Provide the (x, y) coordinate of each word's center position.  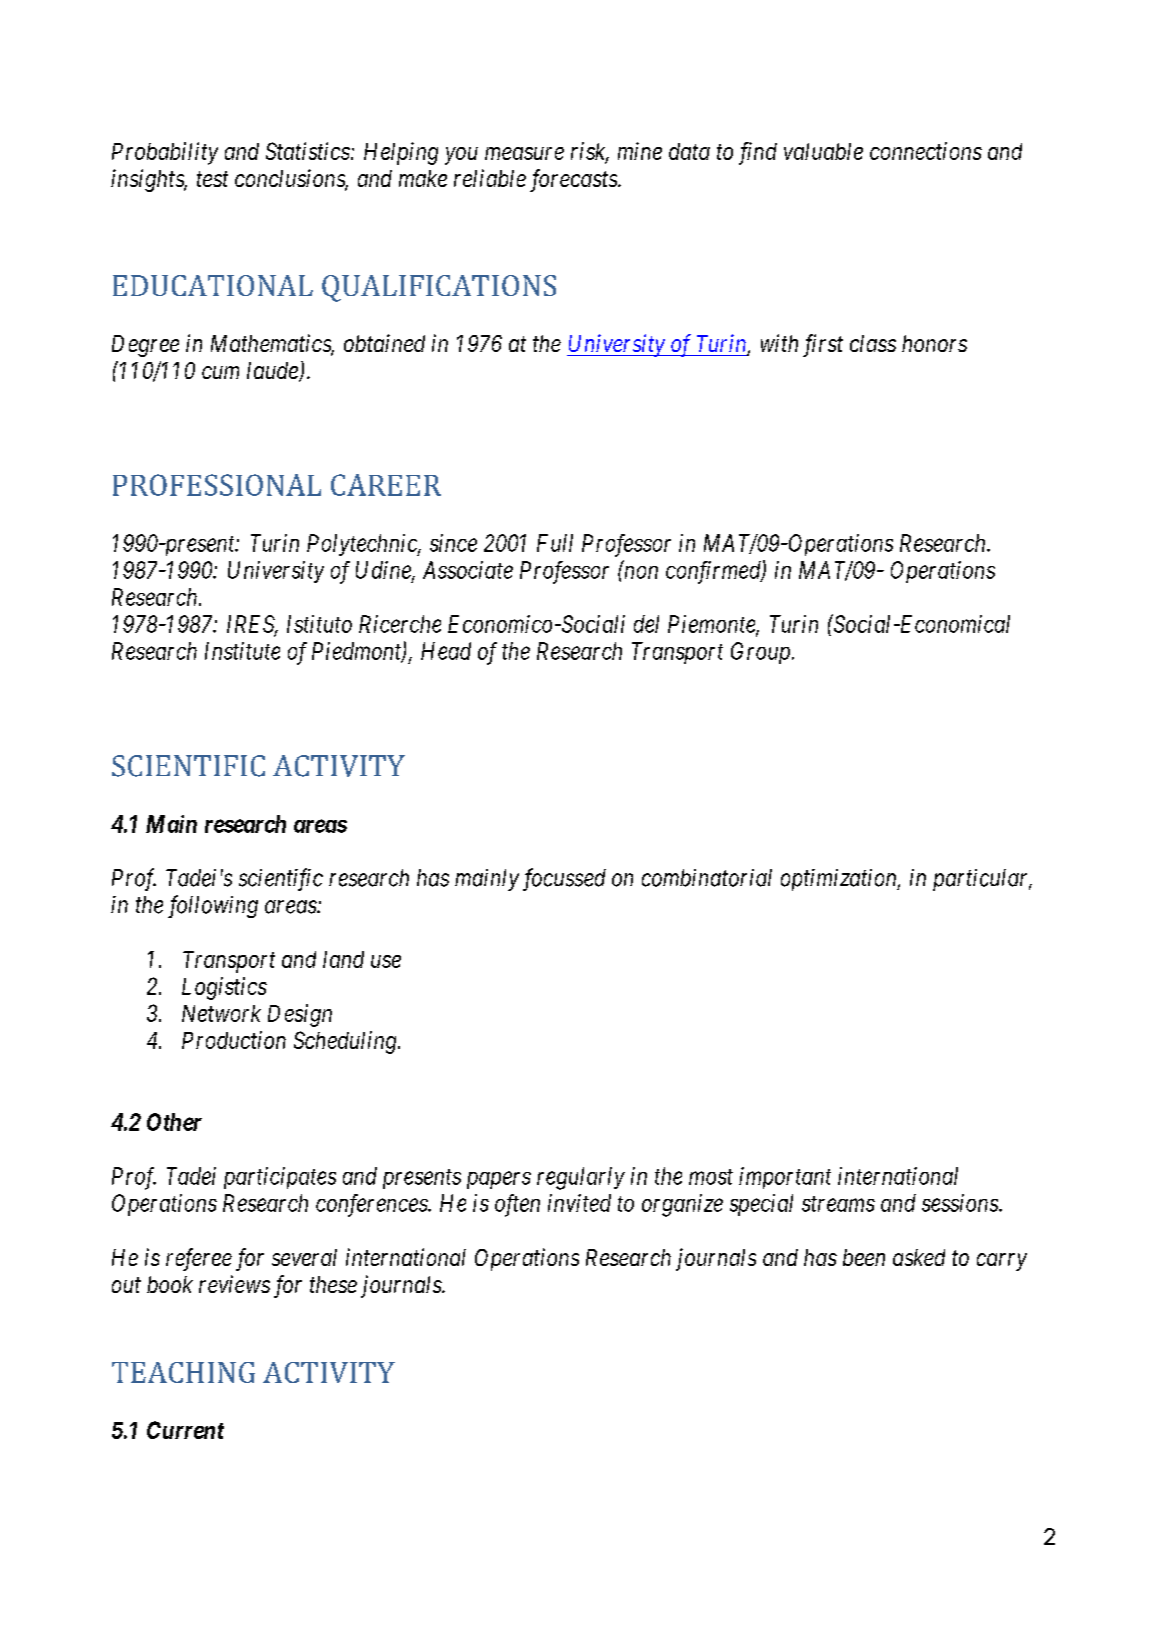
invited (579, 1203)
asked (919, 1257)
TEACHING (183, 1372)
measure (524, 153)
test (212, 179)
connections (926, 151)
